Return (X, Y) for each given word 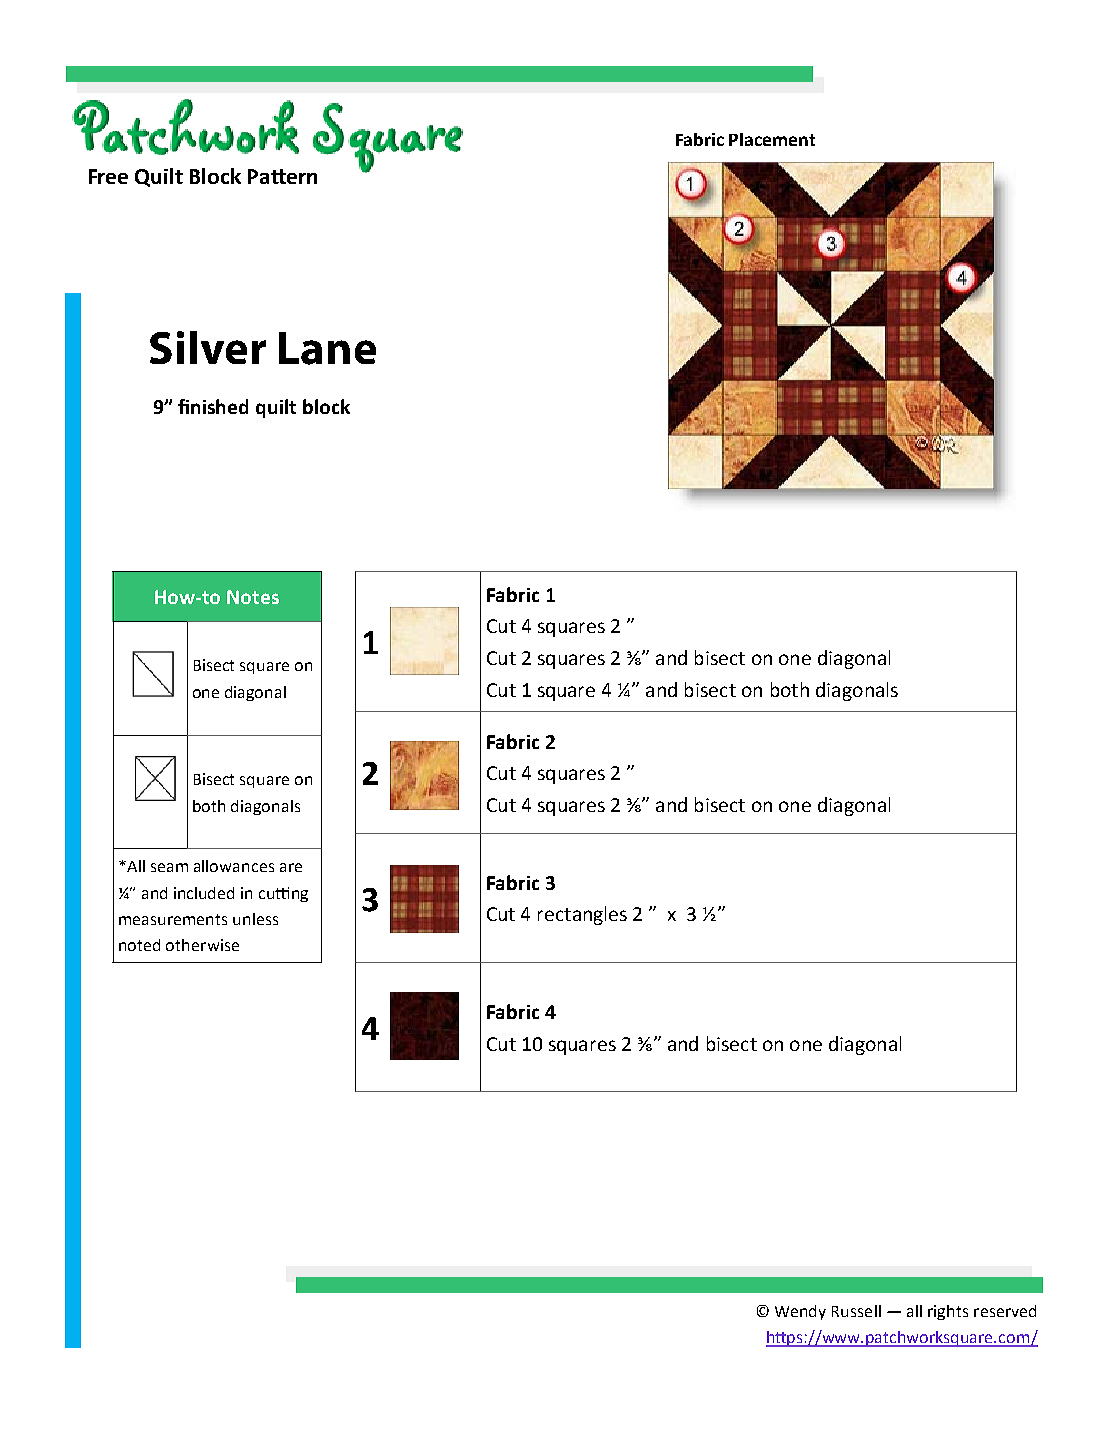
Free (108, 176)
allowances (234, 866)
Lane (327, 348)
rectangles (582, 915)
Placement (772, 139)
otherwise (202, 945)
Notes (253, 597)
